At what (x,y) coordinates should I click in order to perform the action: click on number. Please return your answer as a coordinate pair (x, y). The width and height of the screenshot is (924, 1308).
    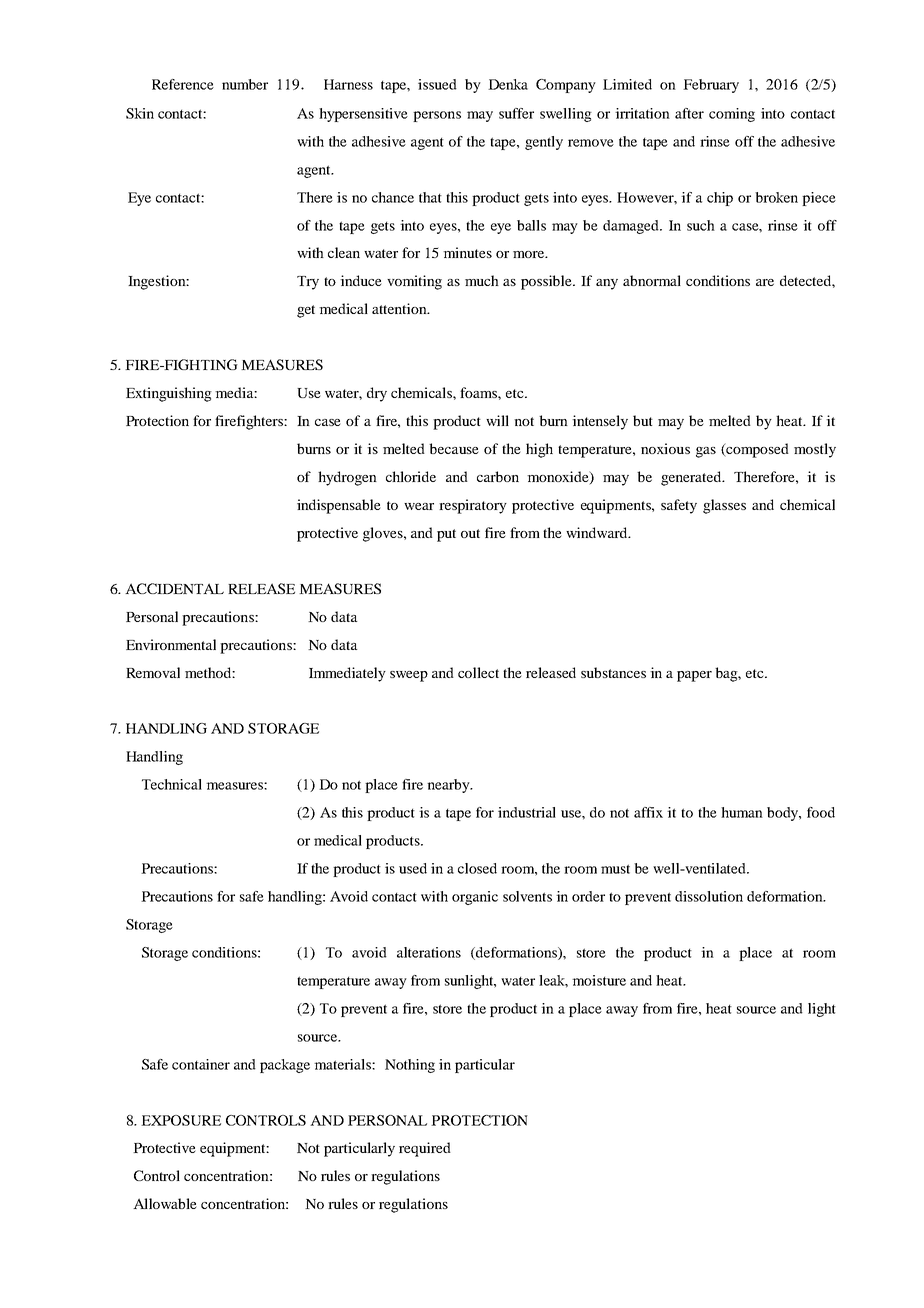
    Looking at the image, I should click on (245, 84).
